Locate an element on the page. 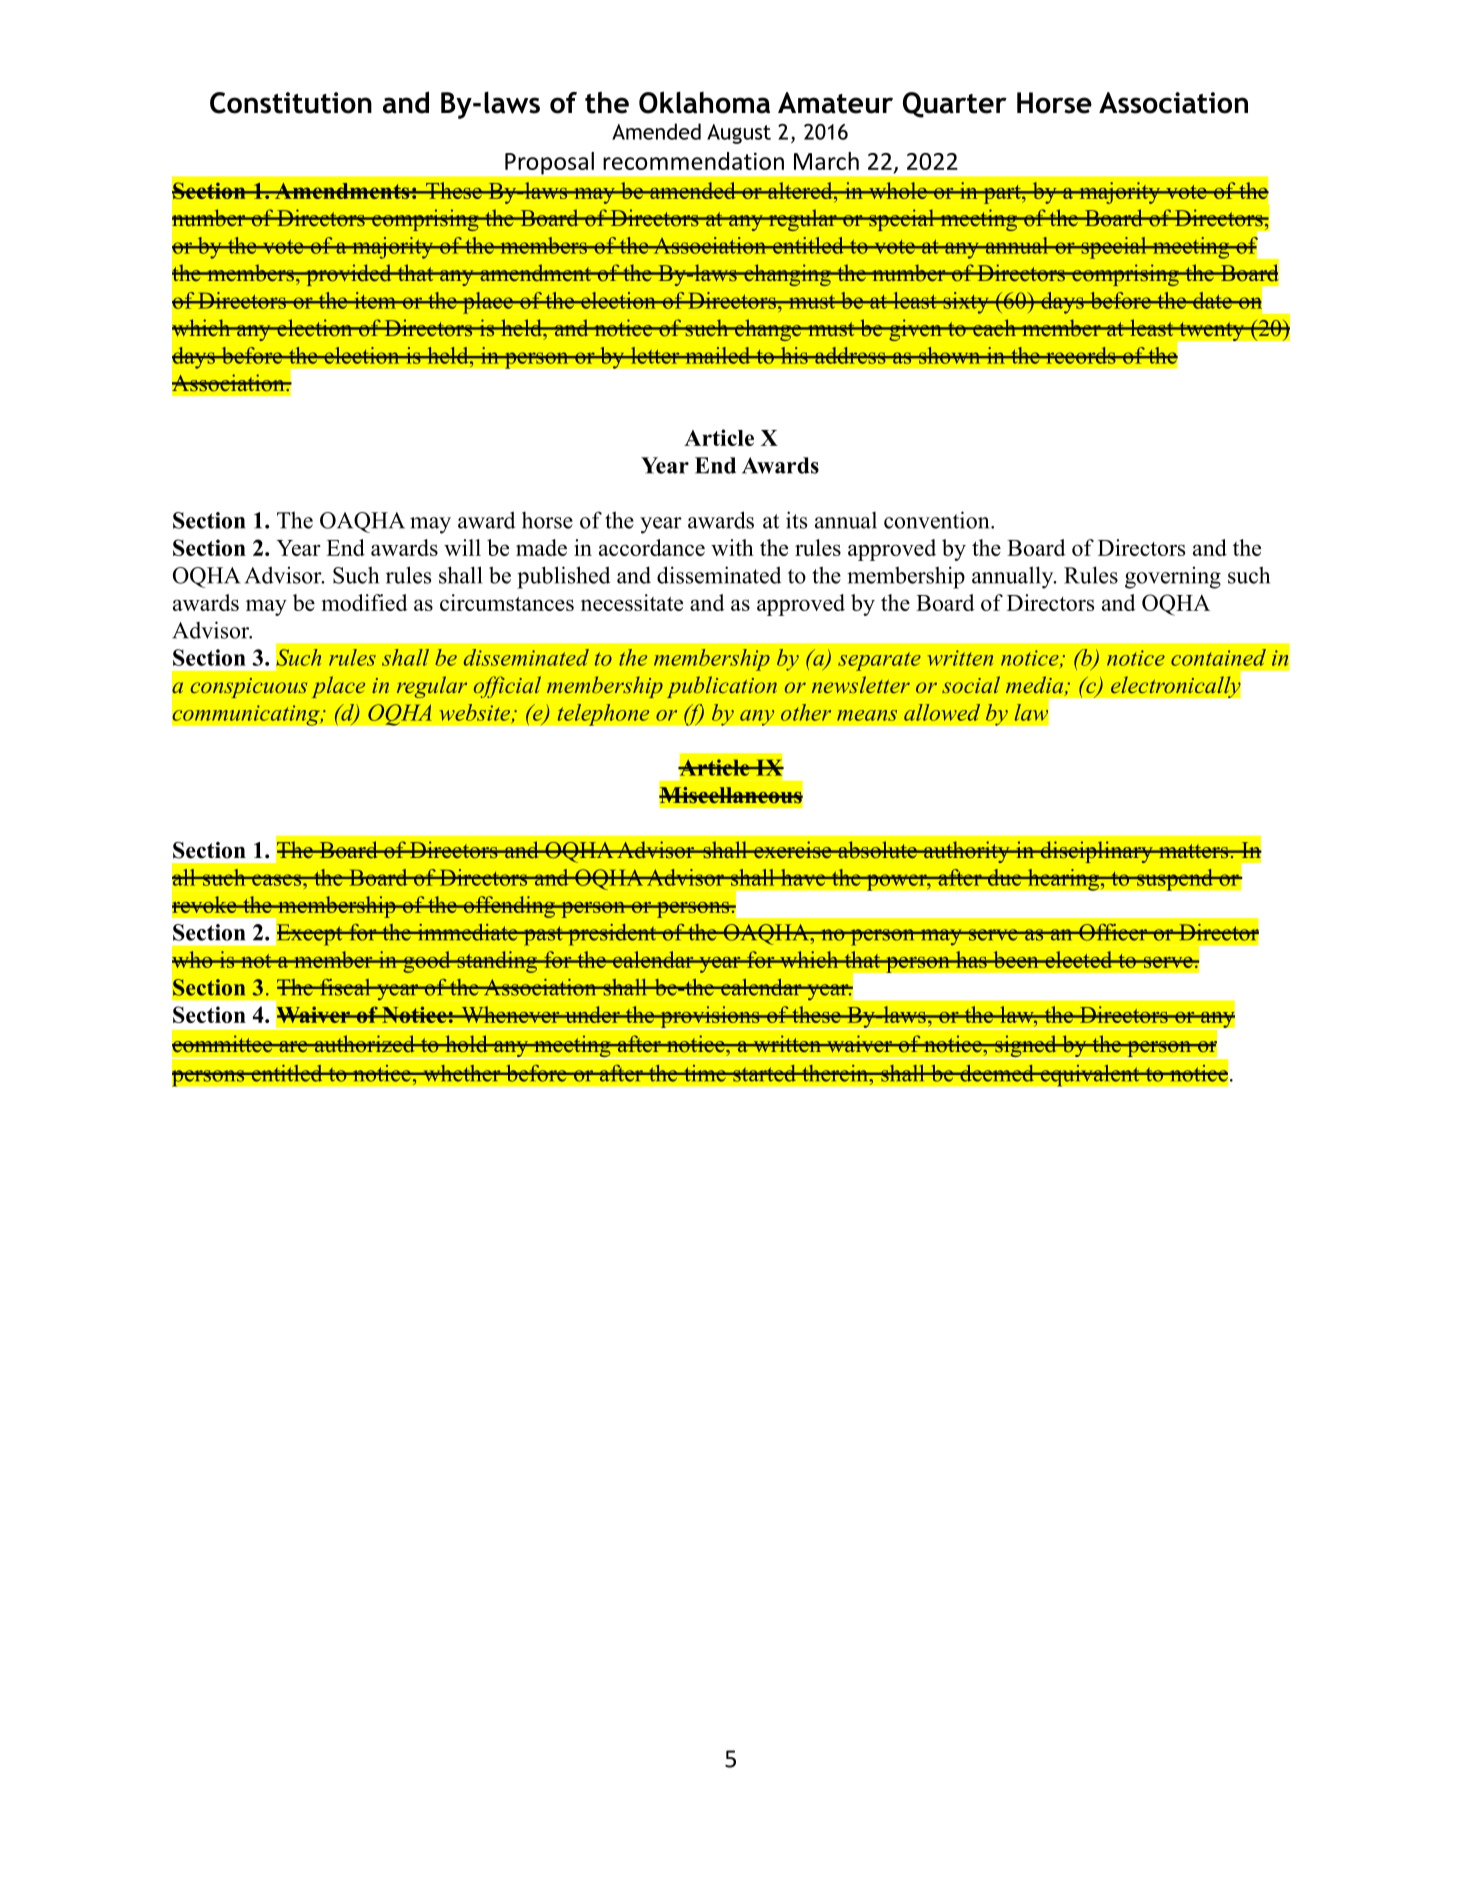 The width and height of the page is (1462, 1892). mailed is located at coordinates (718, 355).
